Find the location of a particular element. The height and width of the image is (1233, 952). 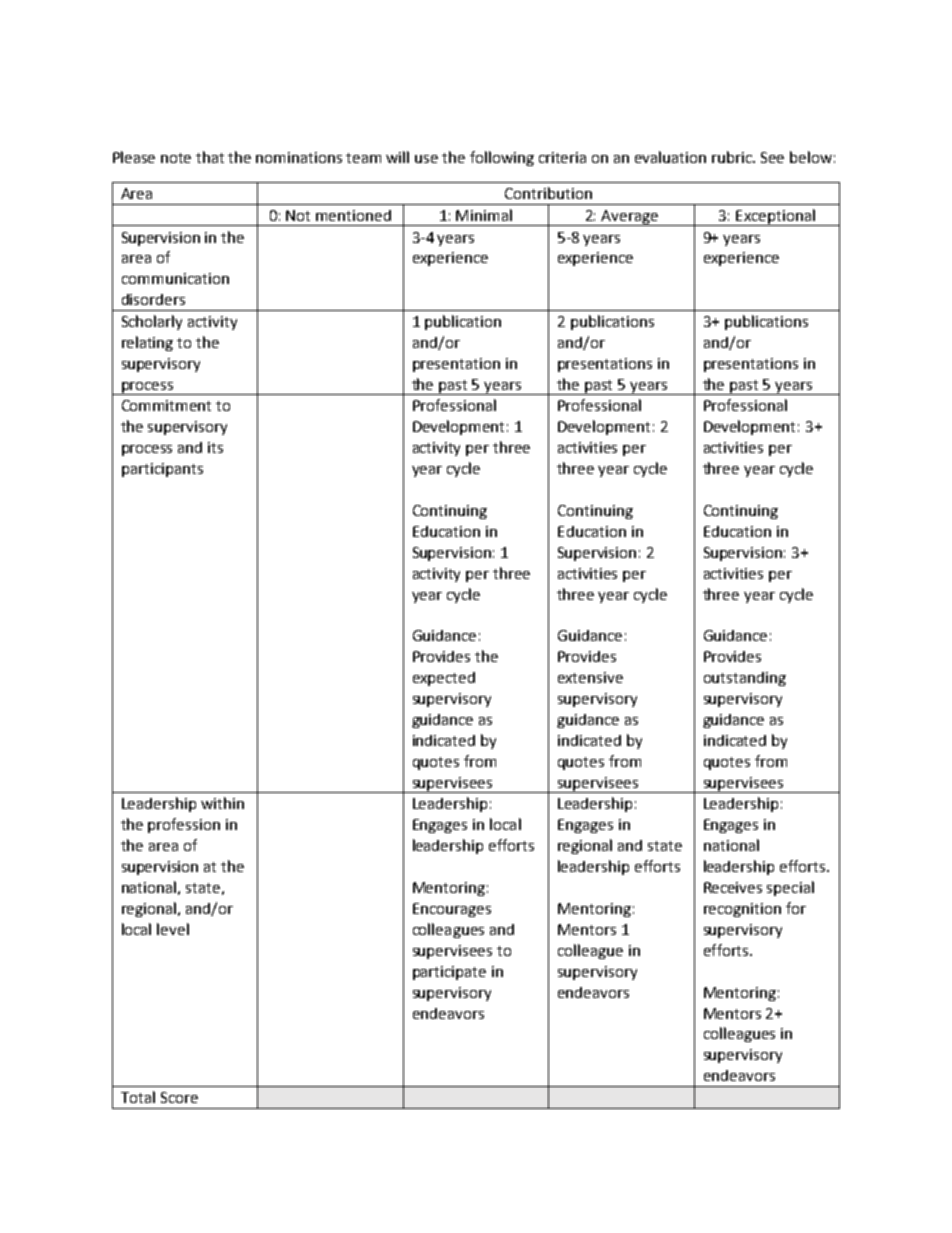

rubric is located at coordinates (733, 157).
